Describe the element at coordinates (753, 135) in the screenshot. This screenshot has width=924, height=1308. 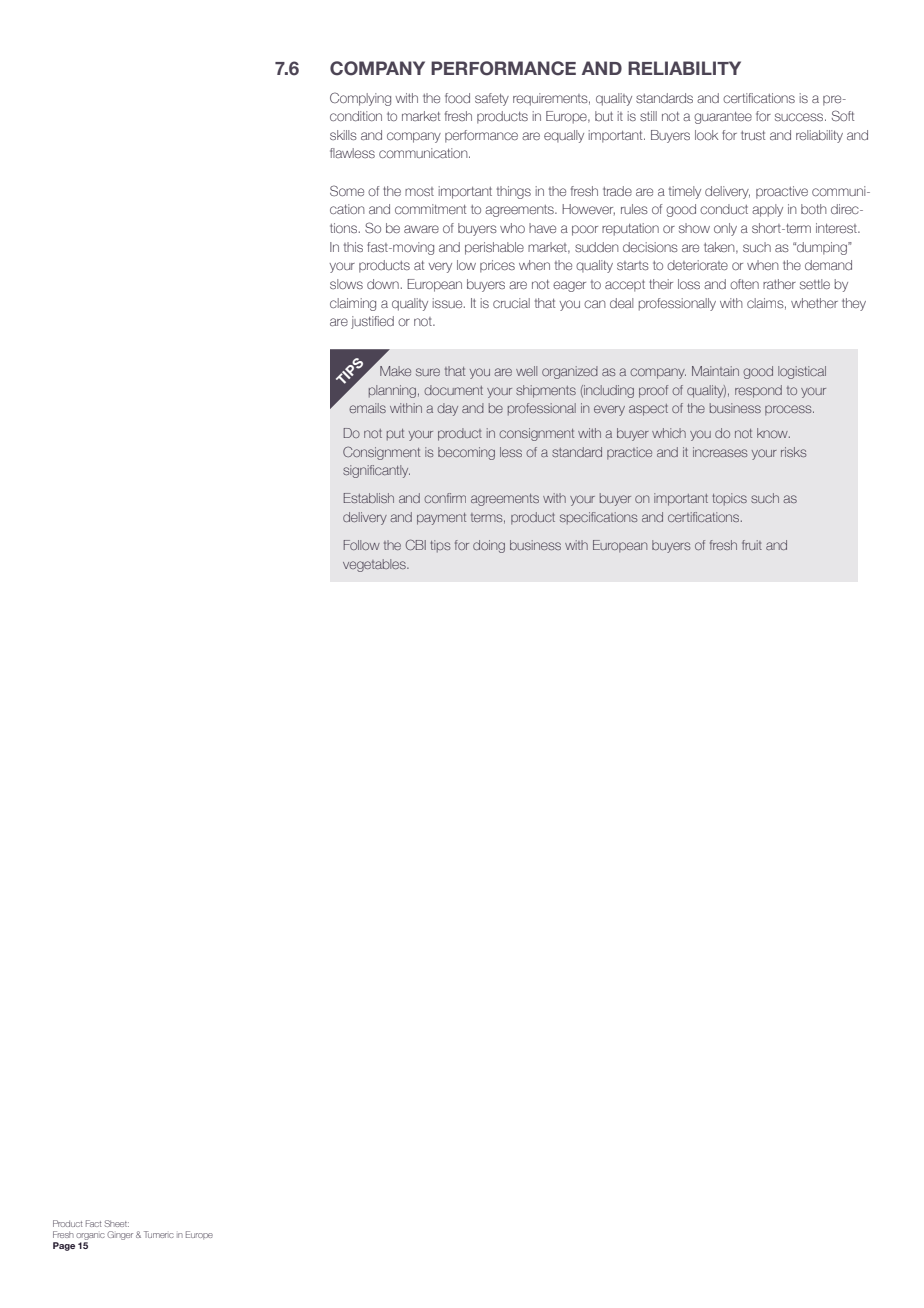
I see `trust` at that location.
